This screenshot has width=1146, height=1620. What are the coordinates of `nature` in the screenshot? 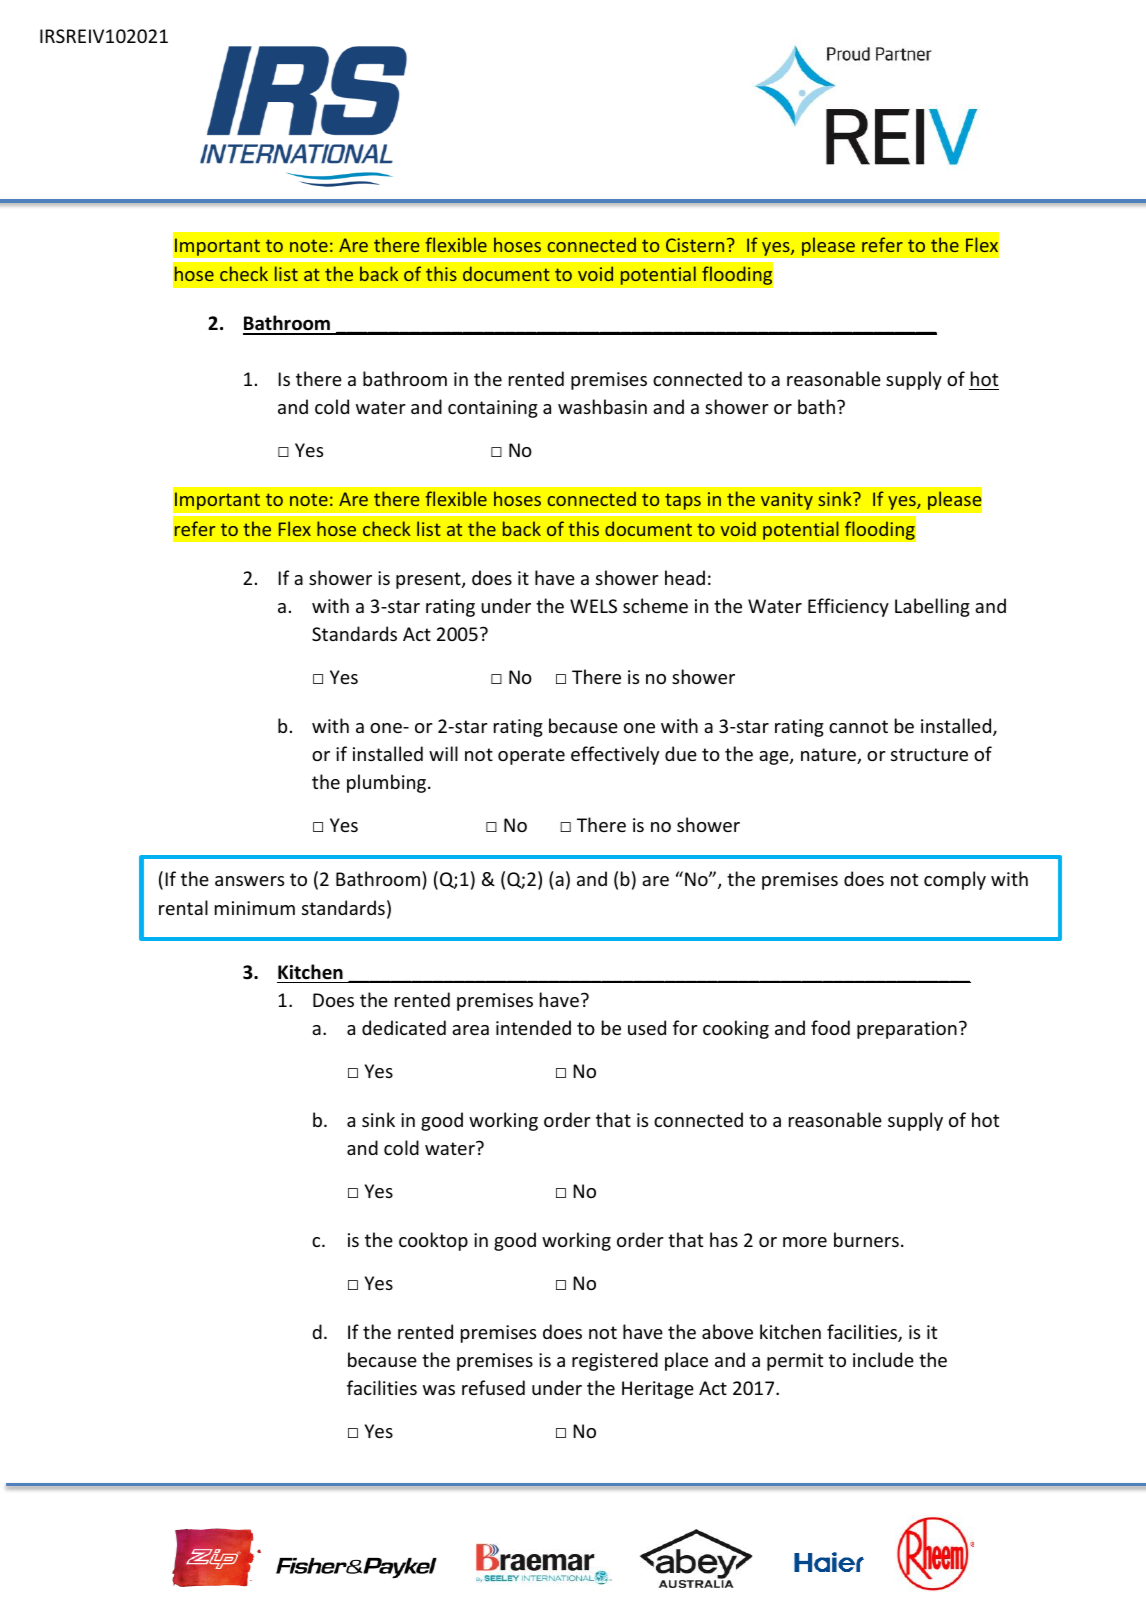 It's located at (829, 756).
